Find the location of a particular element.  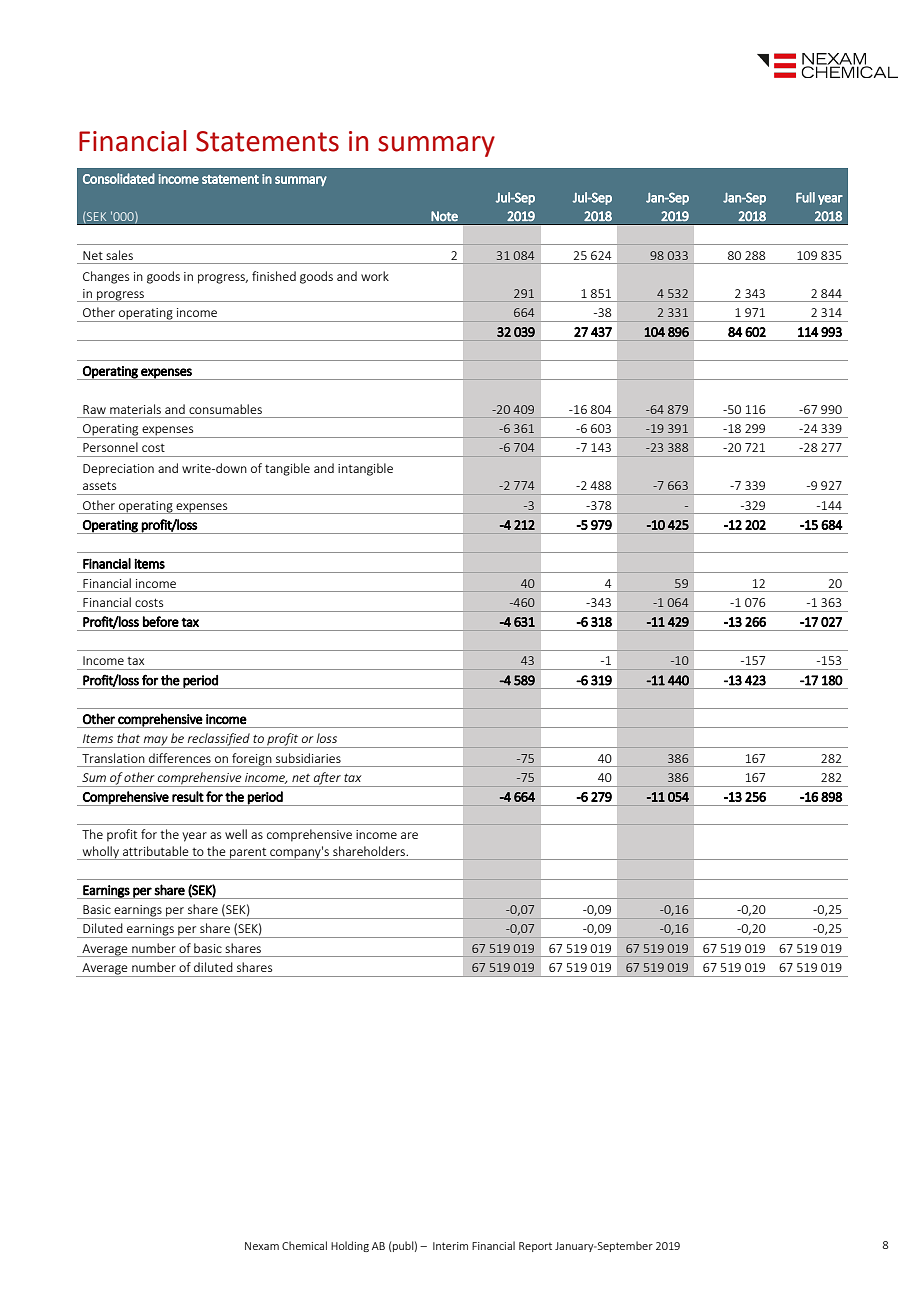

Full is located at coordinates (805, 197).
